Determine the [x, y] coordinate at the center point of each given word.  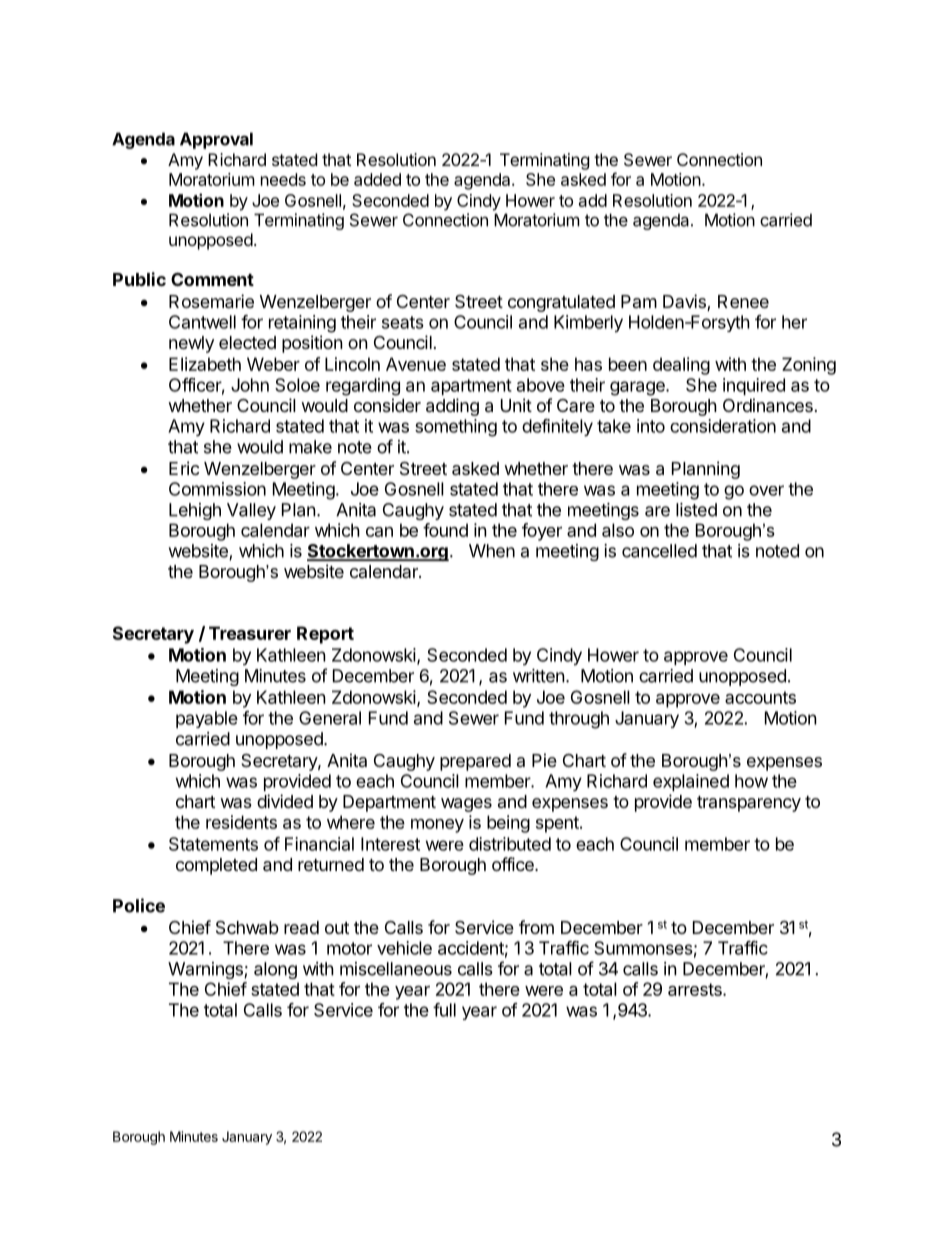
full [444, 1010]
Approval [216, 140]
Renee [743, 301]
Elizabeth [205, 364]
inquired [754, 386]
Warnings [206, 970]
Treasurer [250, 633]
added [377, 179]
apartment [471, 387]
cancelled [659, 551]
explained [691, 782]
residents [241, 822]
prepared [475, 762]
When [492, 551]
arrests [696, 989]
